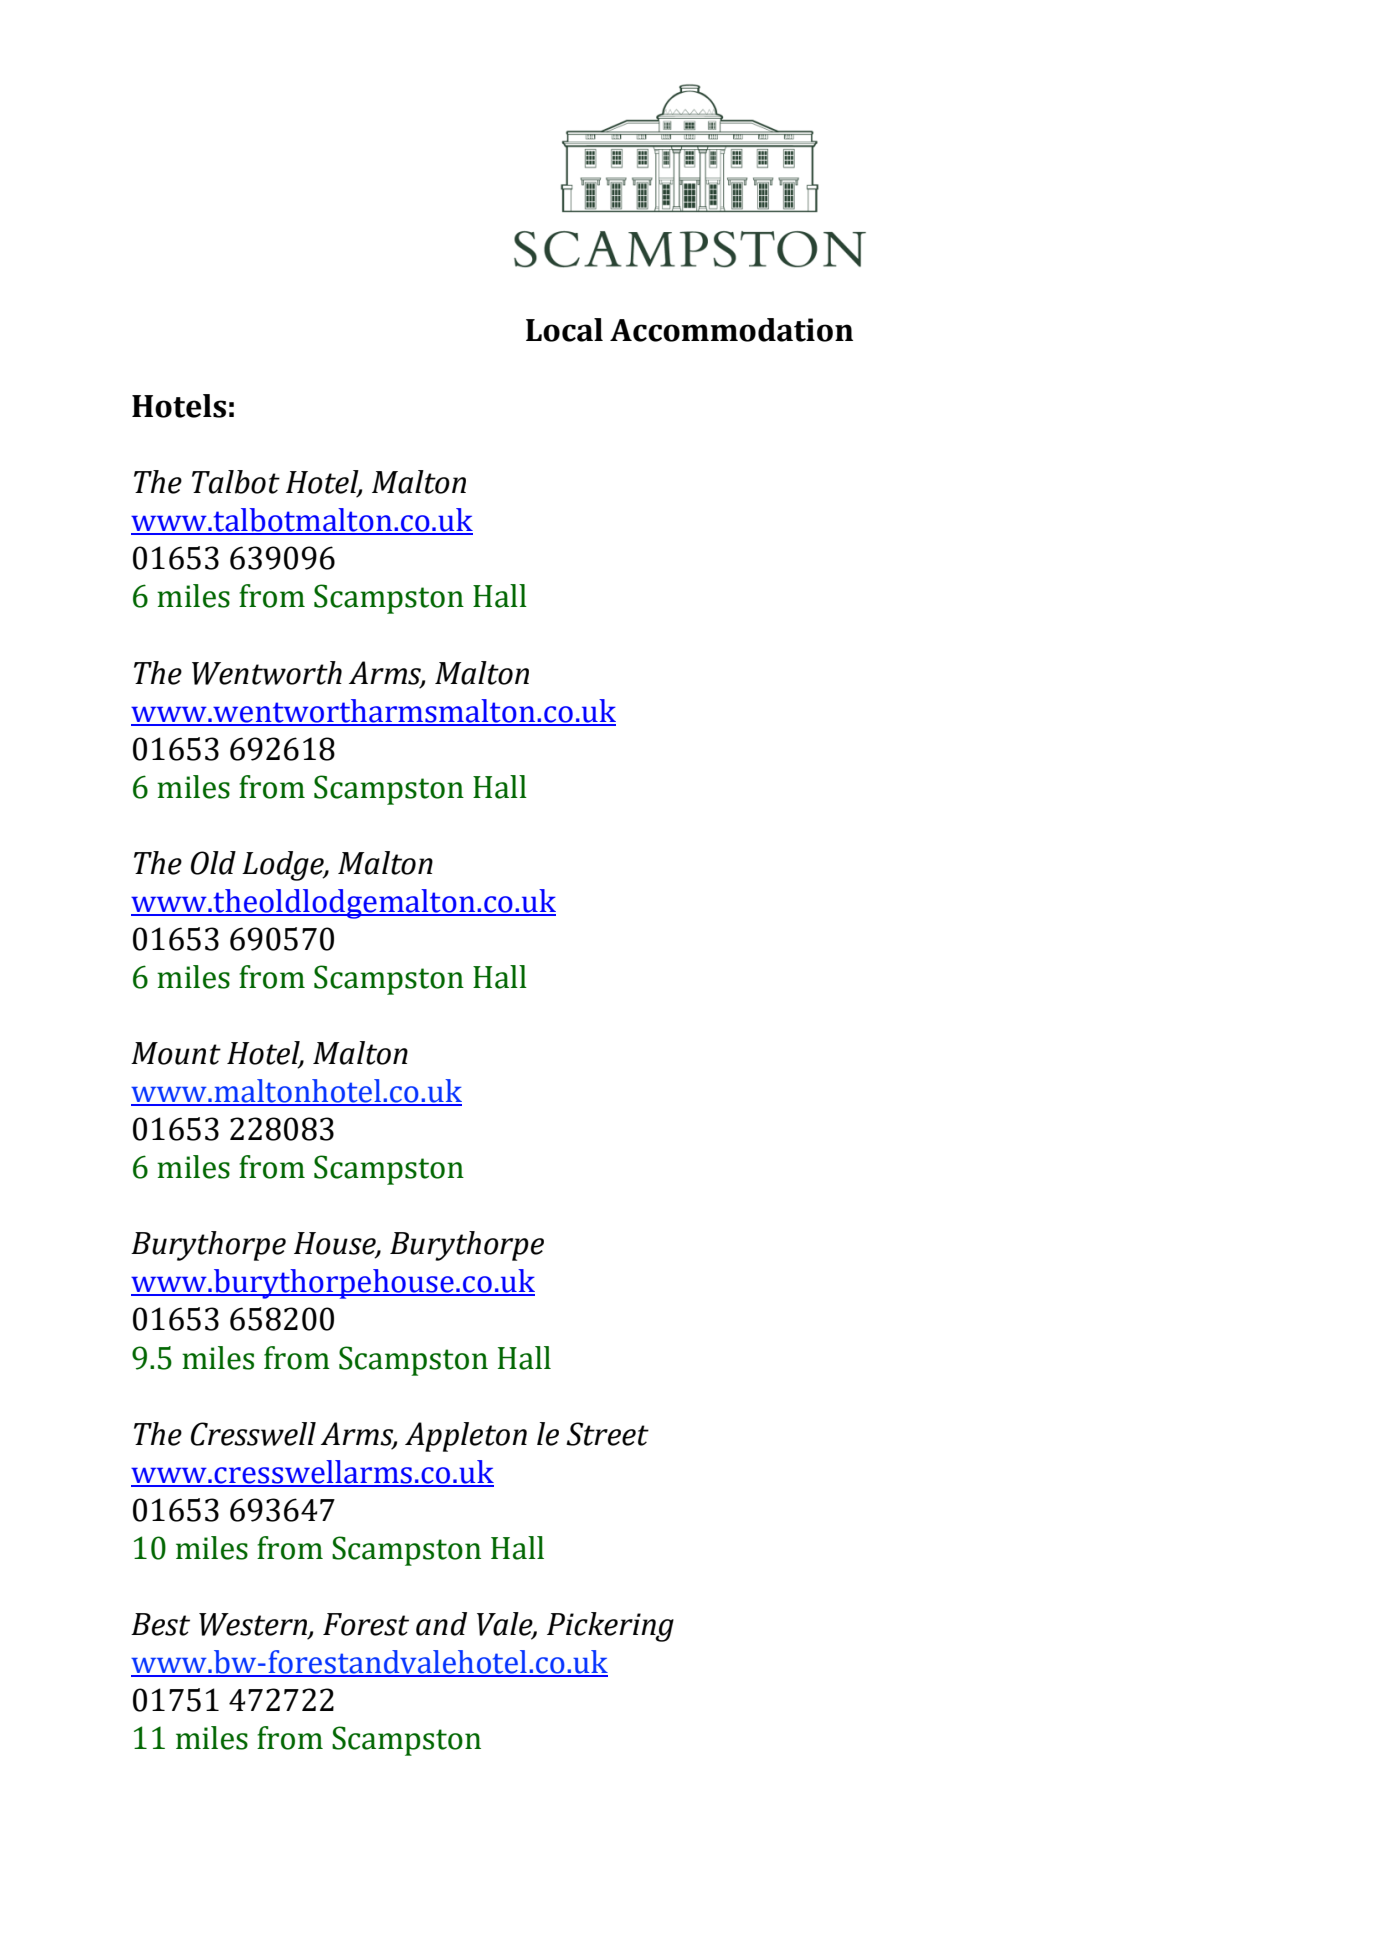 This image has height=1952, width=1379. I want to click on Mount, so click(176, 1053).
